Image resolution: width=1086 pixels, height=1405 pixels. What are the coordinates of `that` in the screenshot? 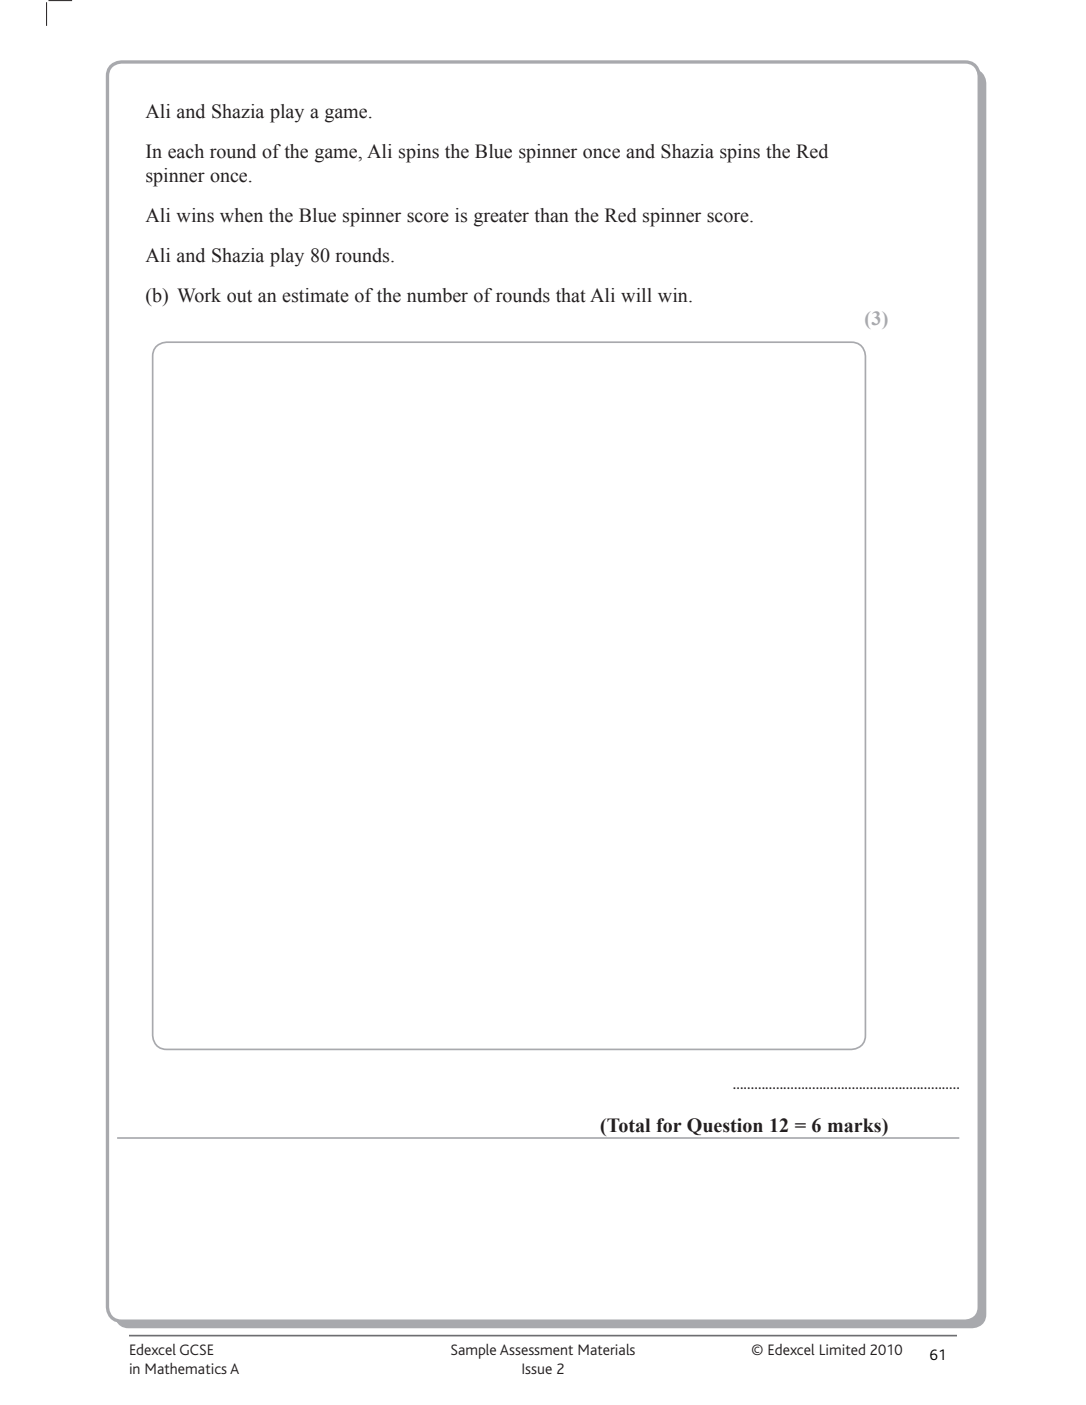 It's located at (570, 295).
